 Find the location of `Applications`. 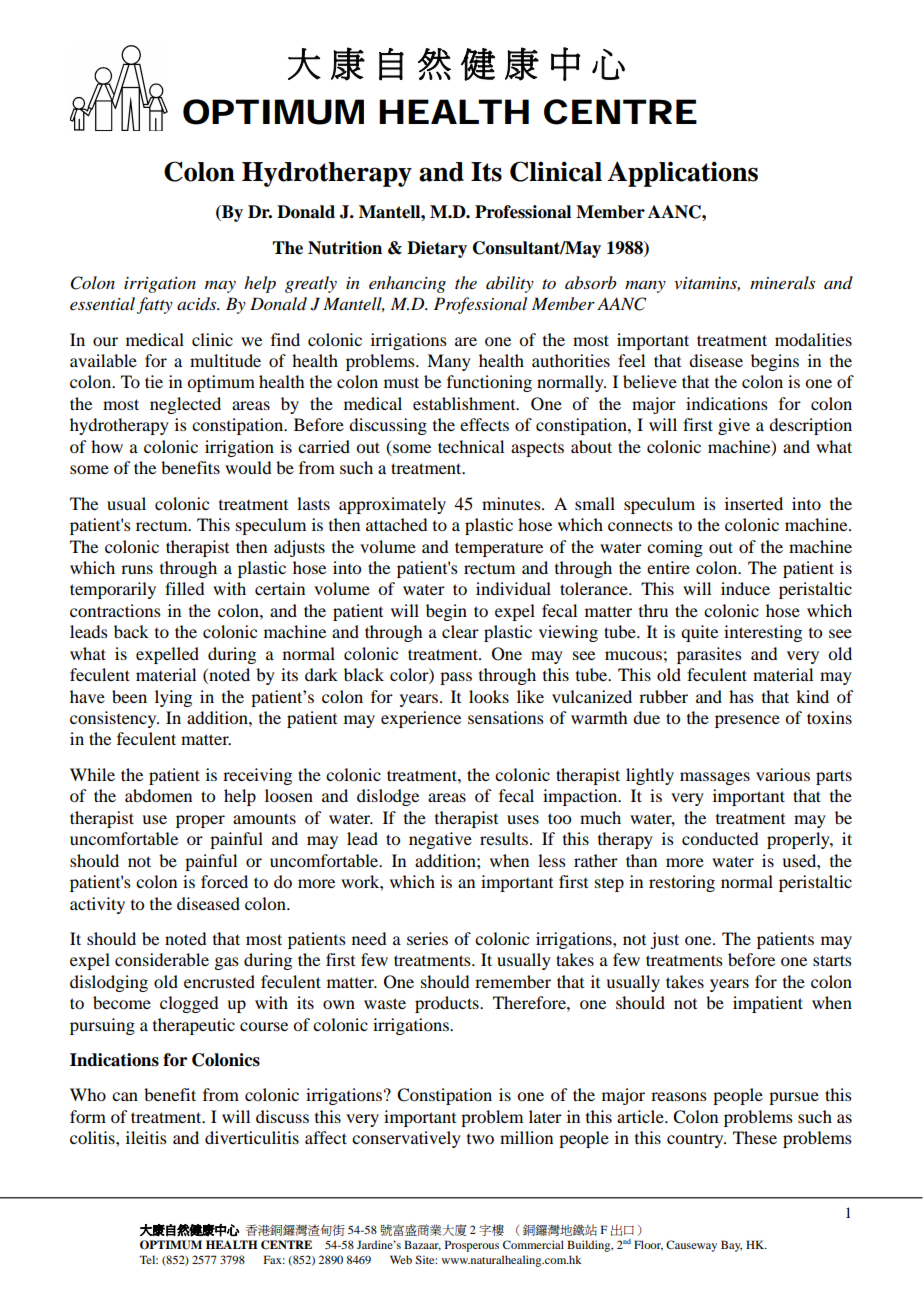

Applications is located at coordinates (682, 174).
